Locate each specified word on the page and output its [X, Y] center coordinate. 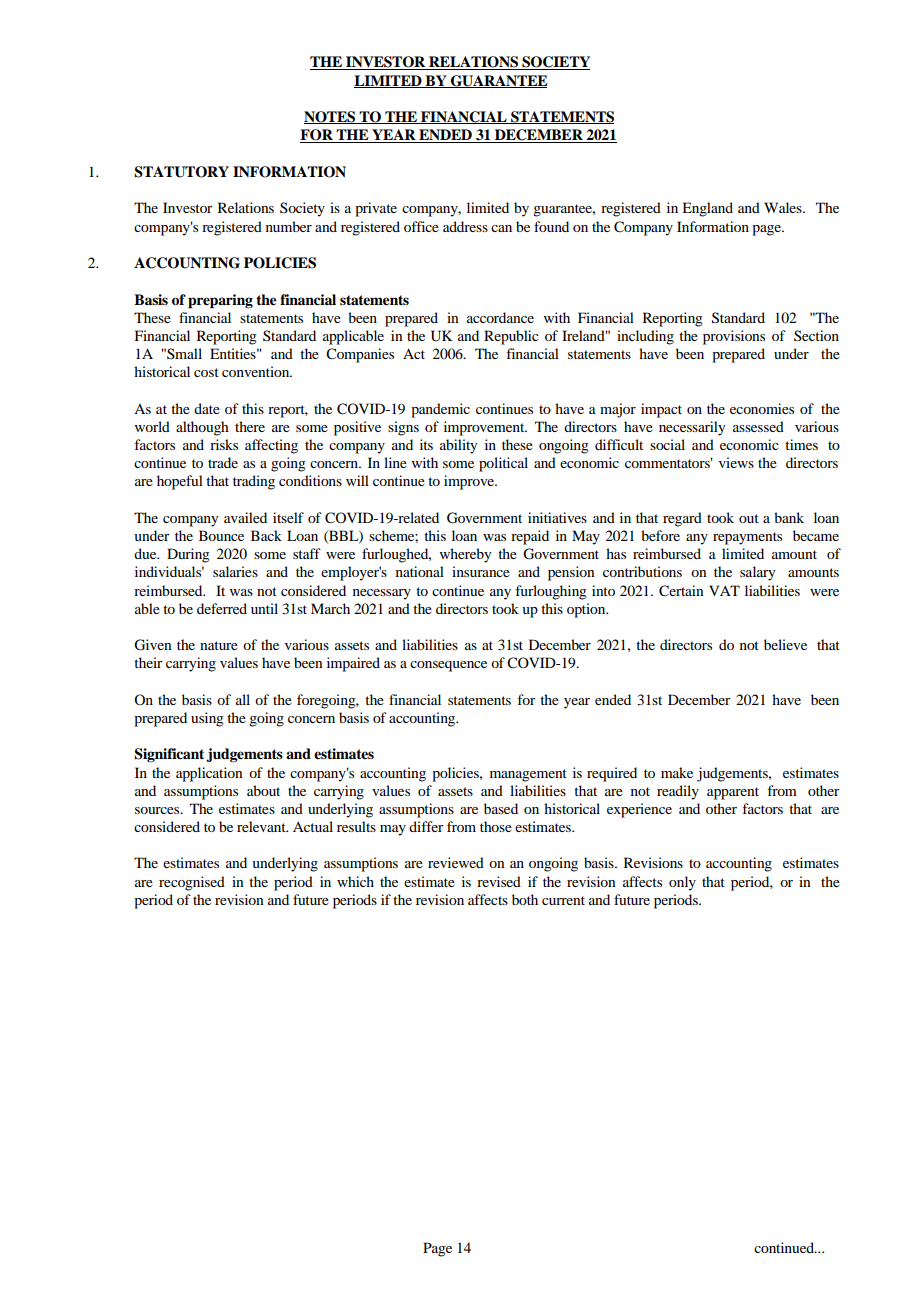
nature [219, 645]
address [465, 226]
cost [206, 372]
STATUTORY [181, 172]
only [682, 883]
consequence [448, 666]
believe [785, 644]
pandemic [440, 410]
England [707, 209]
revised [499, 881]
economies [762, 408]
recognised [192, 883]
